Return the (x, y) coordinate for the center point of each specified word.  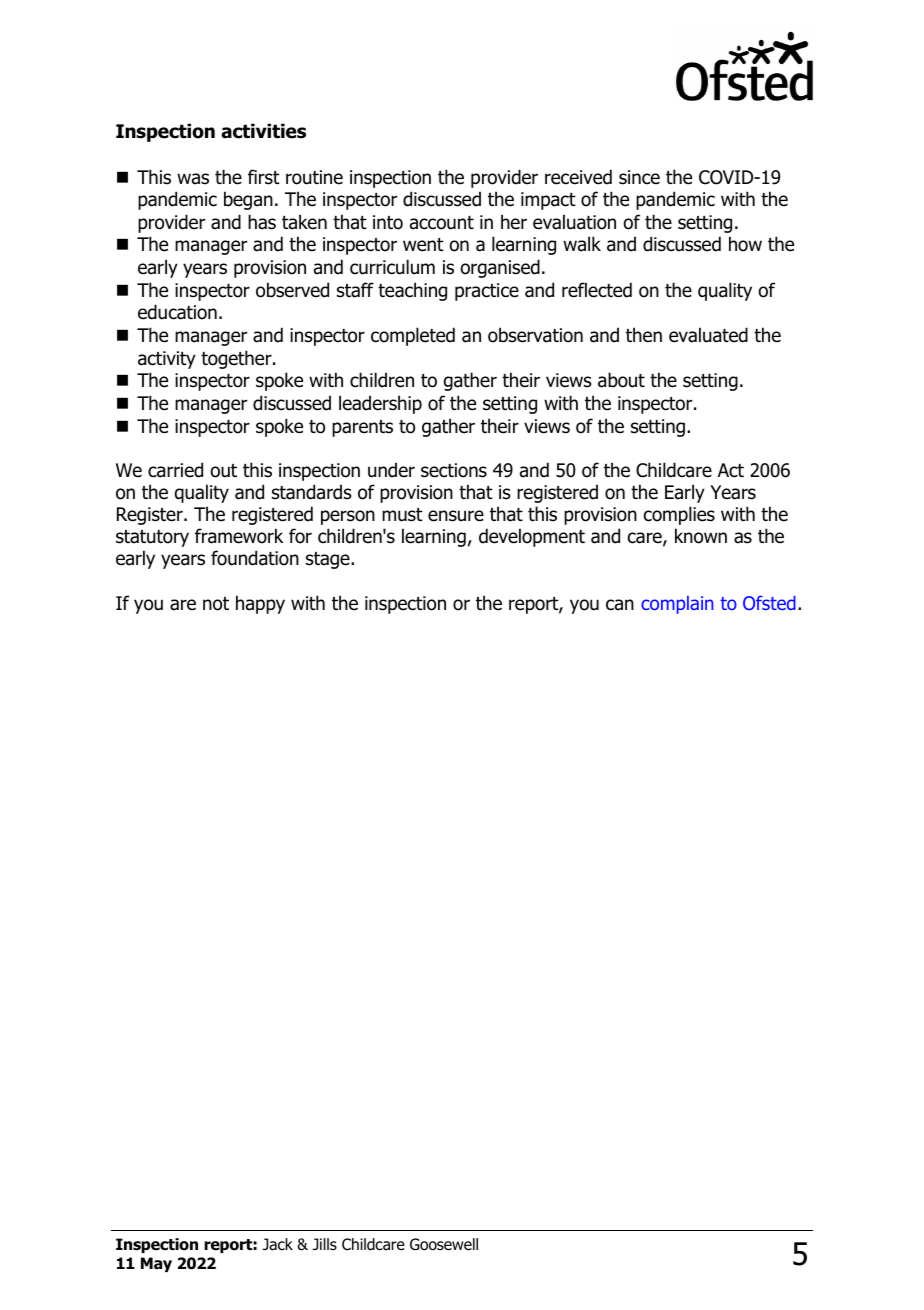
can (620, 605)
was (193, 179)
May (156, 1264)
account (442, 223)
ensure (456, 516)
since (639, 177)
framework (239, 536)
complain (677, 605)
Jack (278, 1244)
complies (679, 515)
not (216, 604)
